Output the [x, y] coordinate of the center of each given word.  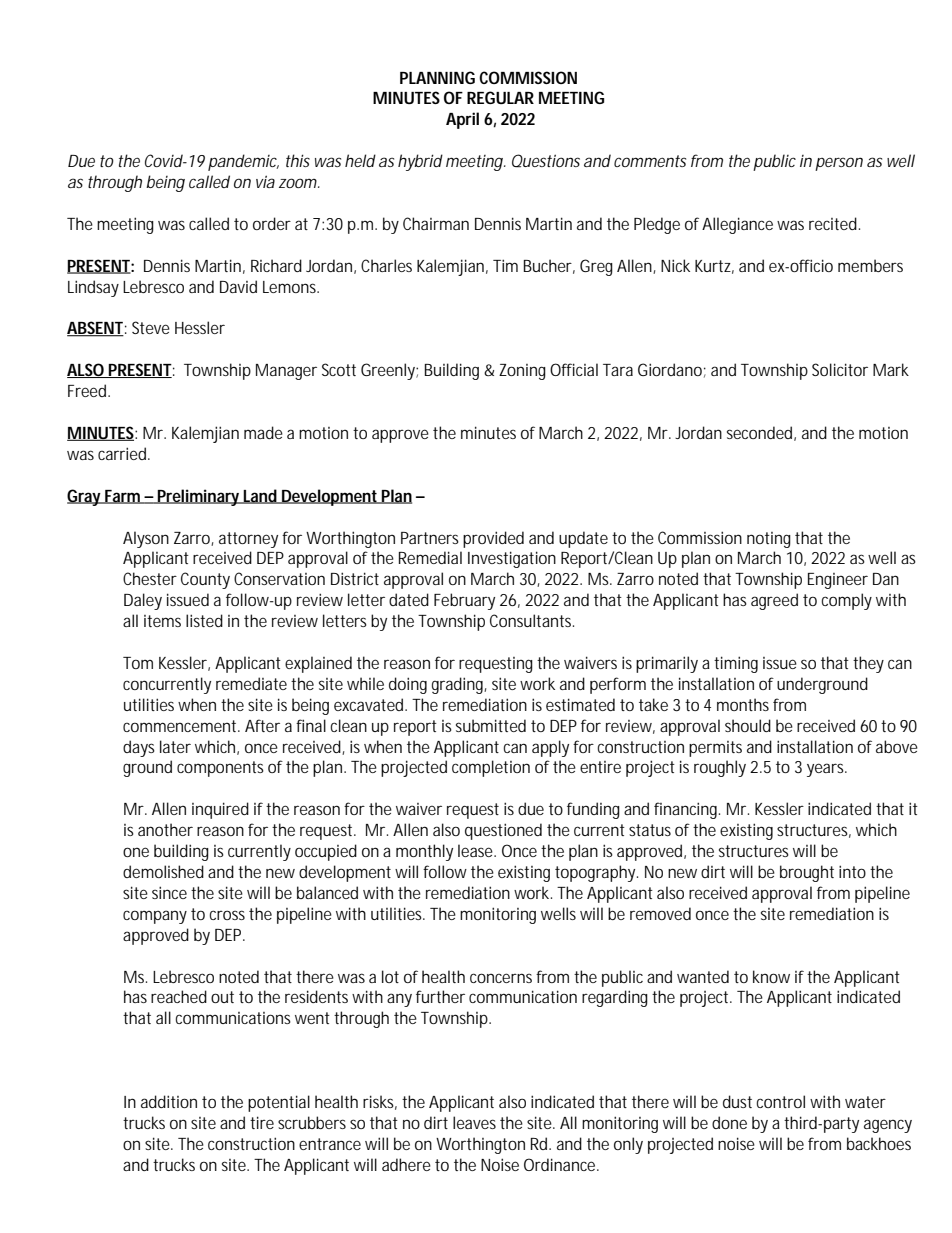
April [462, 120]
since [169, 892]
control [780, 1101]
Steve [151, 327]
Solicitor [840, 369]
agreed [774, 601]
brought [807, 873]
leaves [474, 1122]
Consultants [532, 620]
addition [169, 1101]
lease [475, 850]
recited [833, 223]
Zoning [522, 372]
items [162, 621]
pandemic [243, 162]
